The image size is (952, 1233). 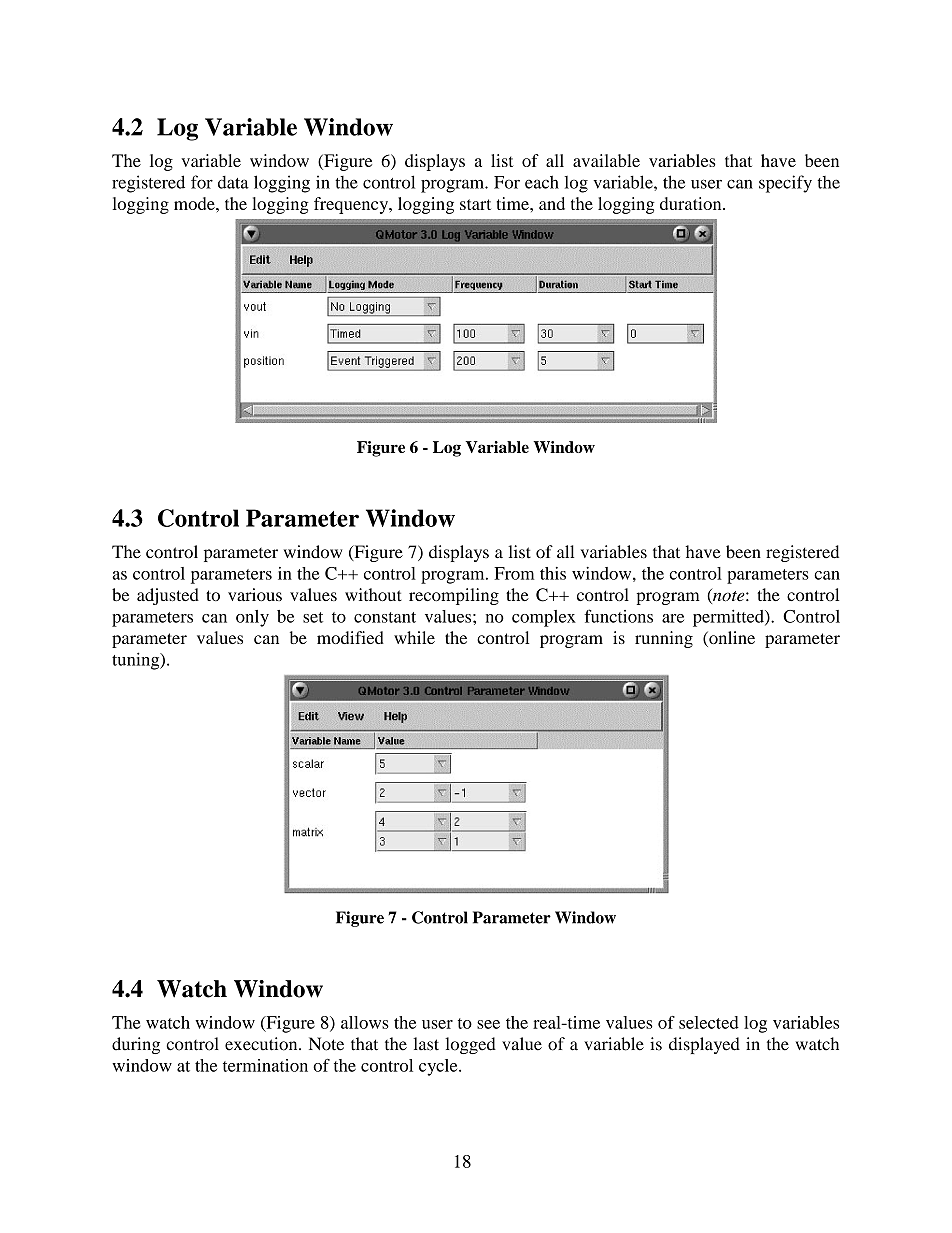 What do you see at coordinates (664, 639) in the document?
I see `running` at bounding box center [664, 639].
